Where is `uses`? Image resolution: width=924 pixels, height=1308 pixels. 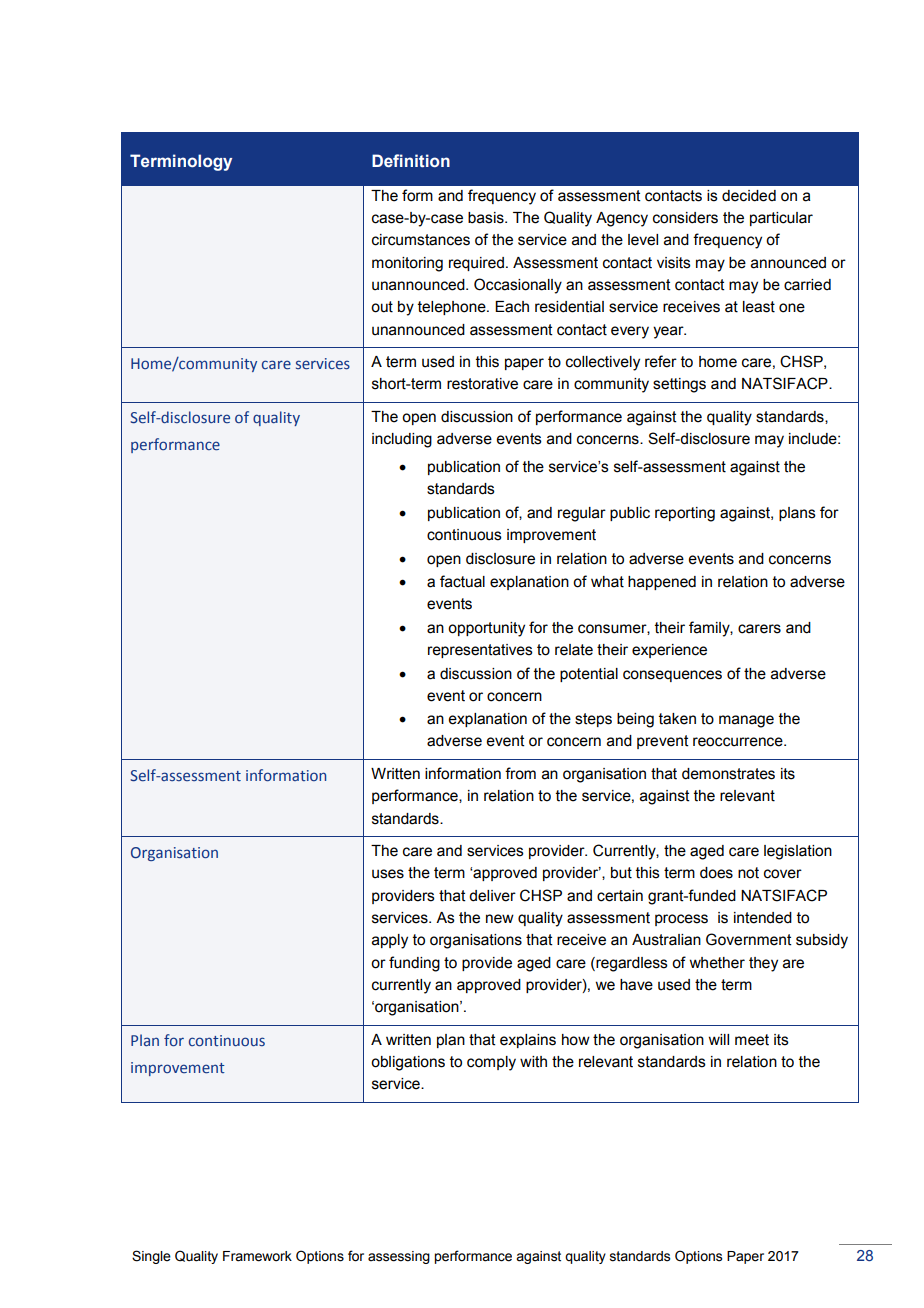
uses is located at coordinates (388, 874).
